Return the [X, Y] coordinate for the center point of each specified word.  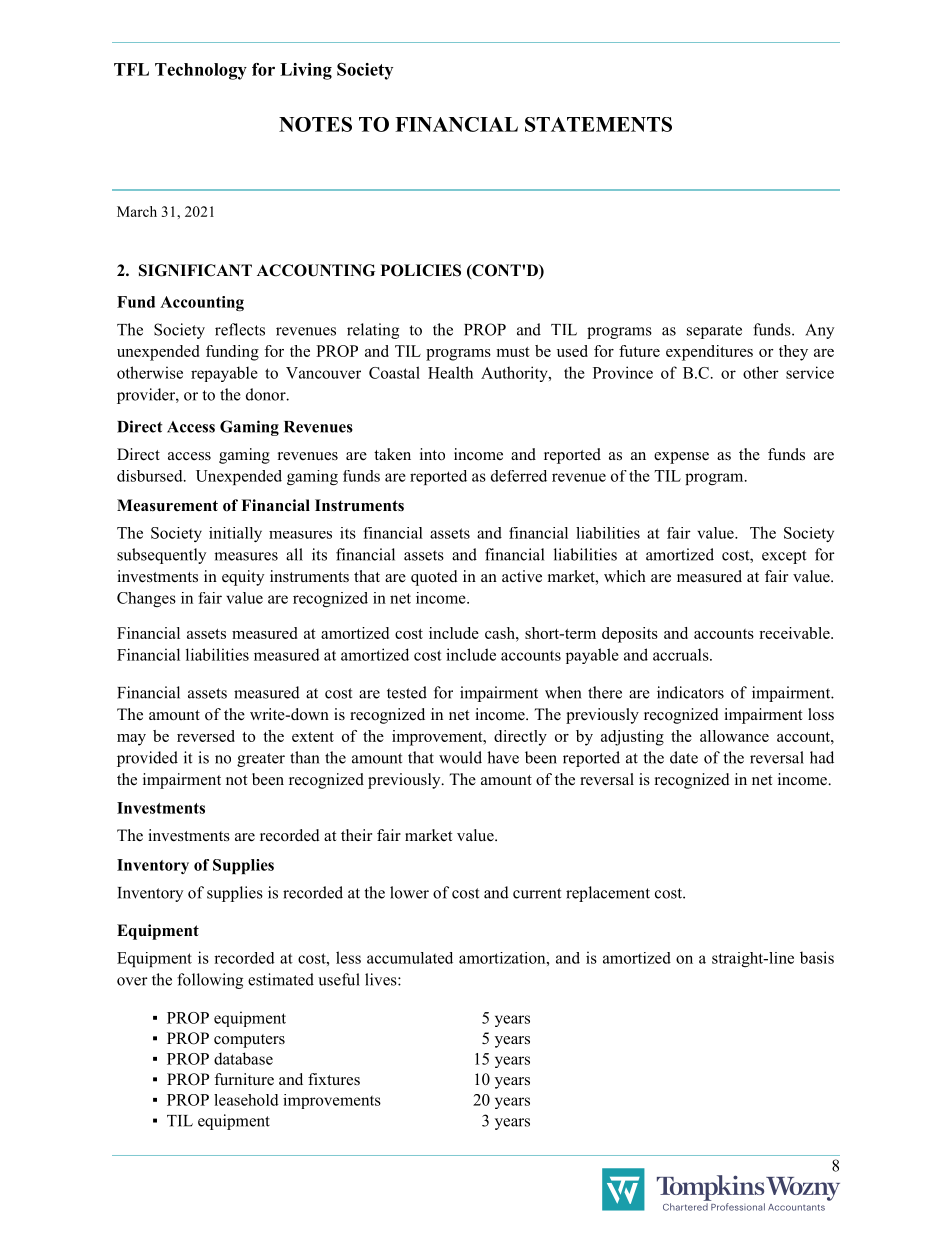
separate [714, 332]
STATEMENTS [598, 124]
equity [243, 578]
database [243, 1058]
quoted [434, 578]
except [784, 557]
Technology [201, 71]
